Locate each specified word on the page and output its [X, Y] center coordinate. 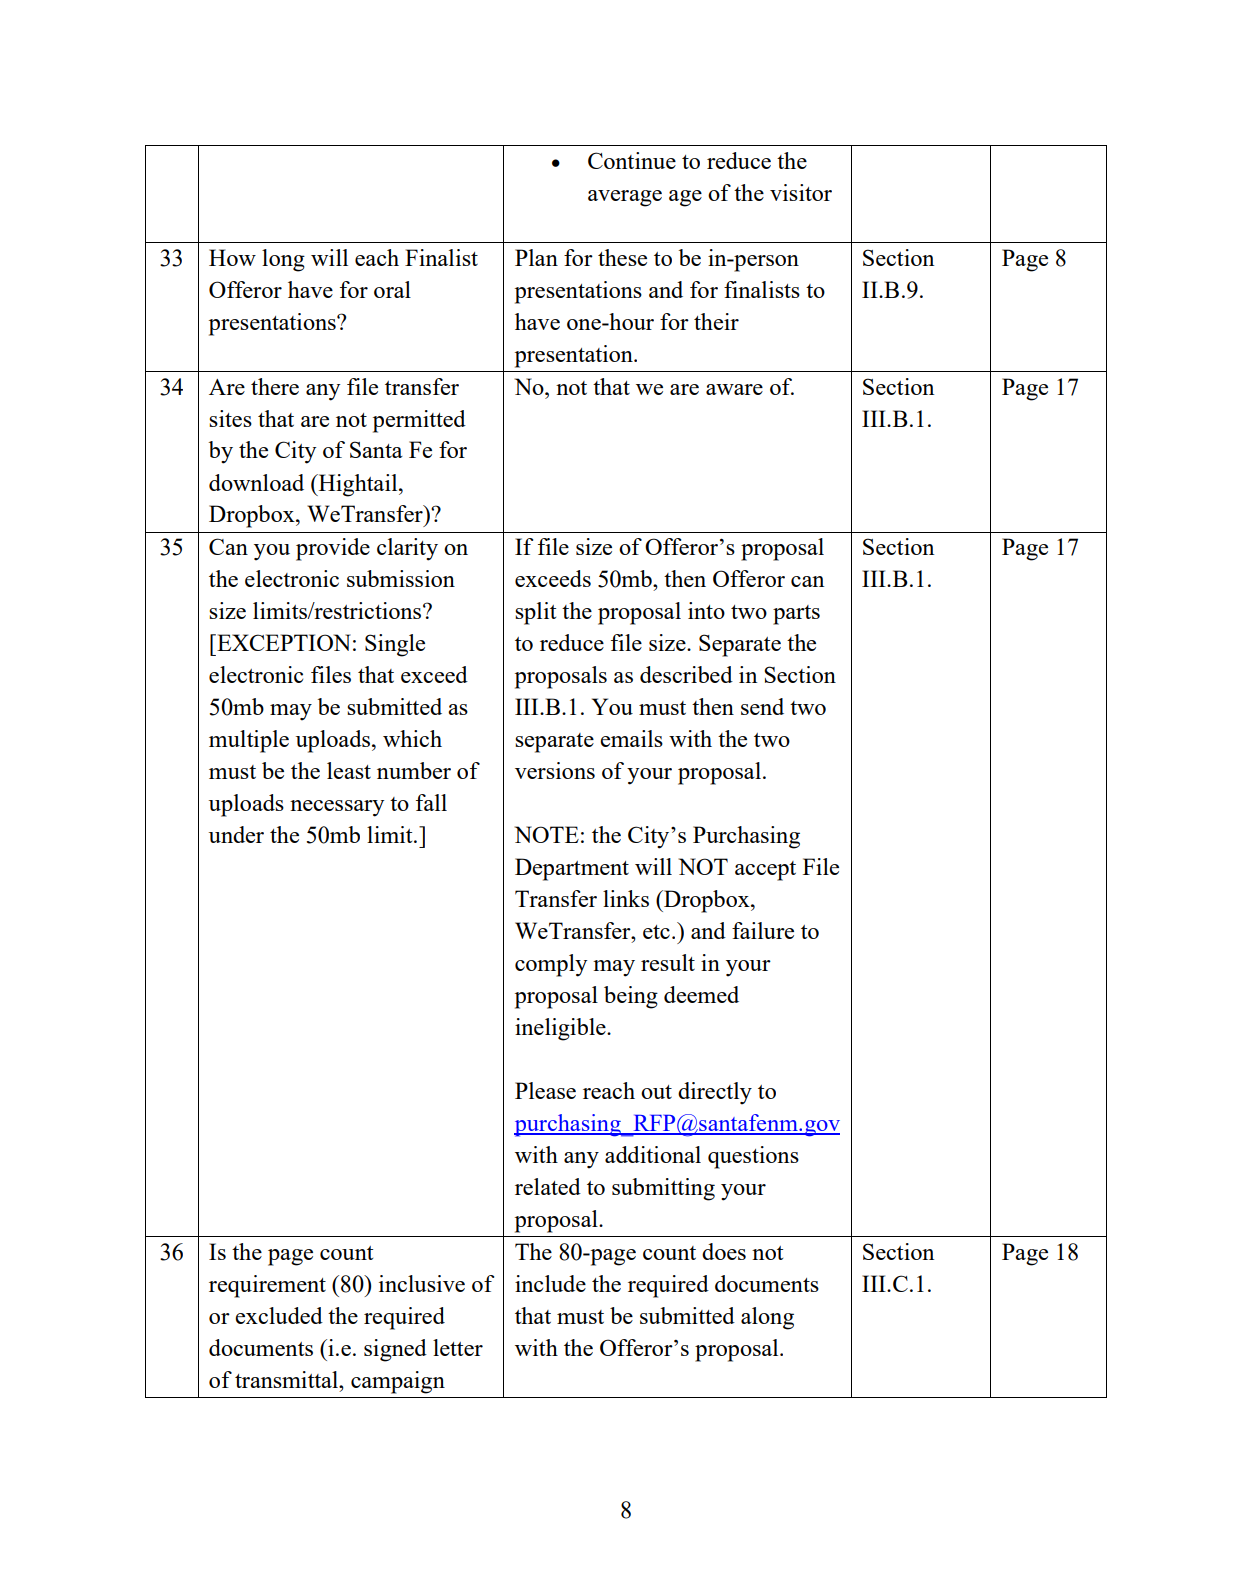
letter [458, 1347]
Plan [536, 257]
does [724, 1251]
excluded [279, 1315]
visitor [801, 192]
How [232, 257]
